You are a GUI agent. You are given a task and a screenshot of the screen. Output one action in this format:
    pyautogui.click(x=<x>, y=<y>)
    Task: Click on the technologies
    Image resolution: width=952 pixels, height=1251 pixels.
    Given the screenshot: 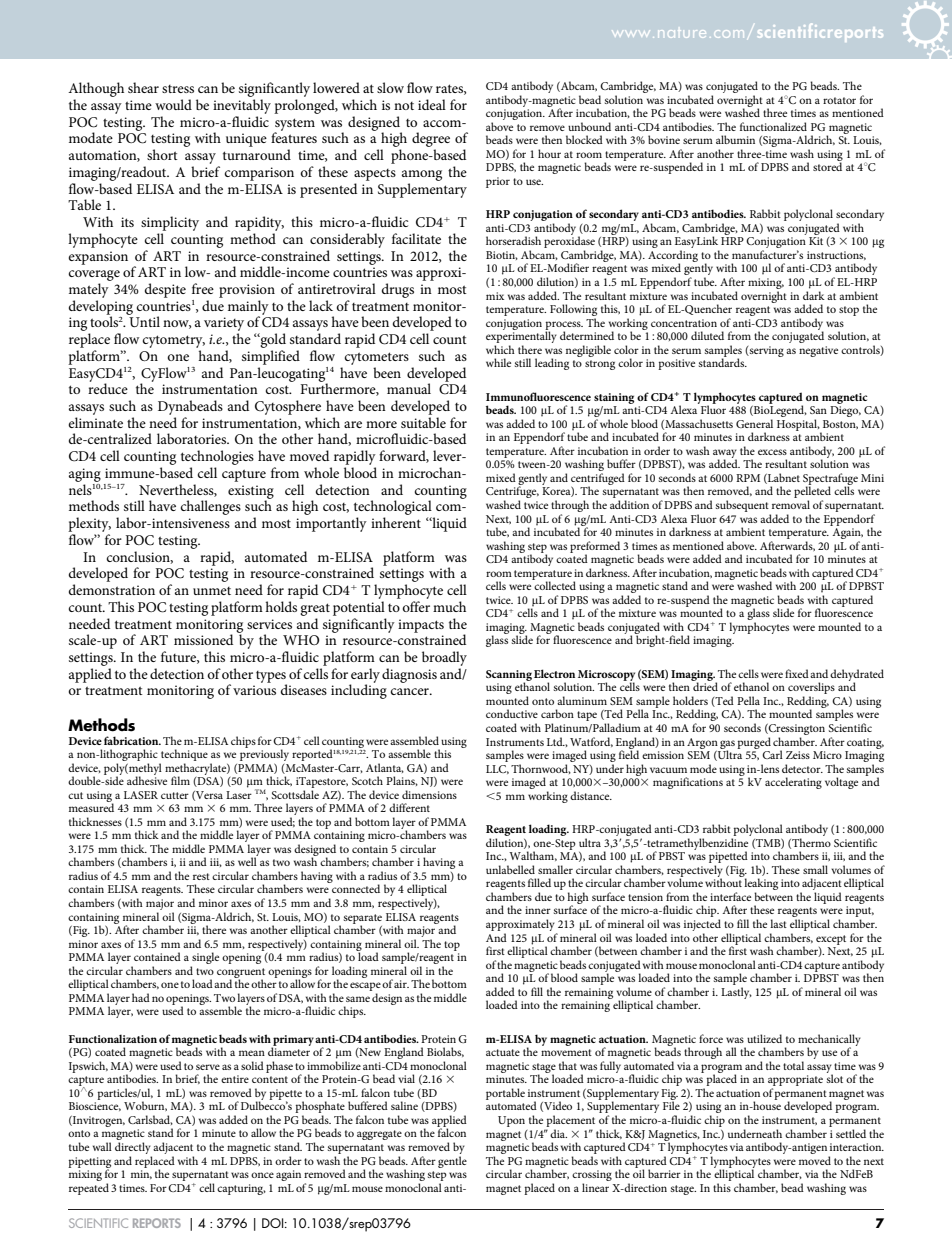 What is the action you would take?
    pyautogui.click(x=217, y=459)
